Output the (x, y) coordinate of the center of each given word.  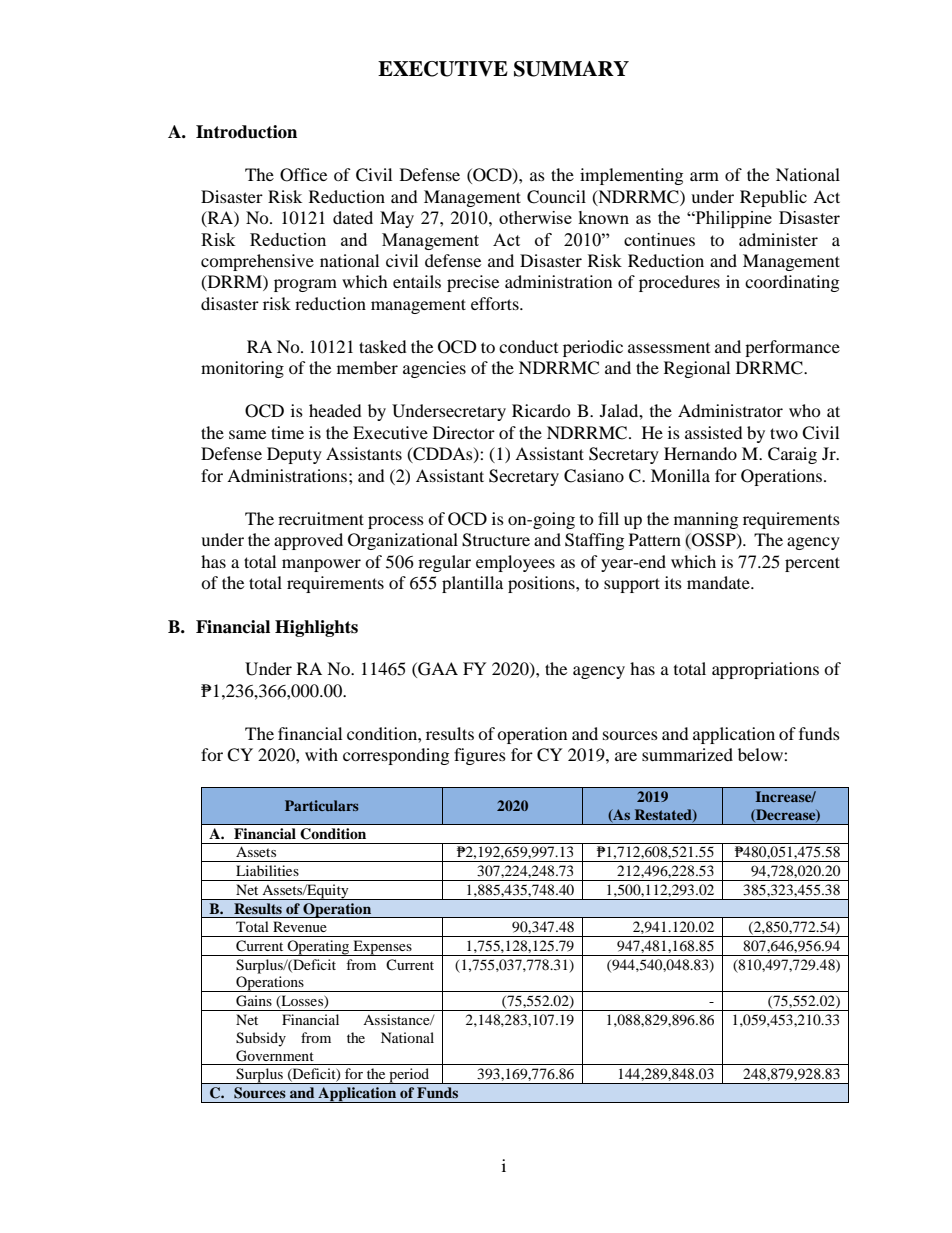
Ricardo (541, 410)
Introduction (246, 132)
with (321, 754)
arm (704, 176)
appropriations (765, 670)
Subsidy (261, 1039)
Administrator (730, 410)
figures (480, 756)
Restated (664, 815)
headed (335, 410)
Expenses (382, 948)
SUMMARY (571, 69)
